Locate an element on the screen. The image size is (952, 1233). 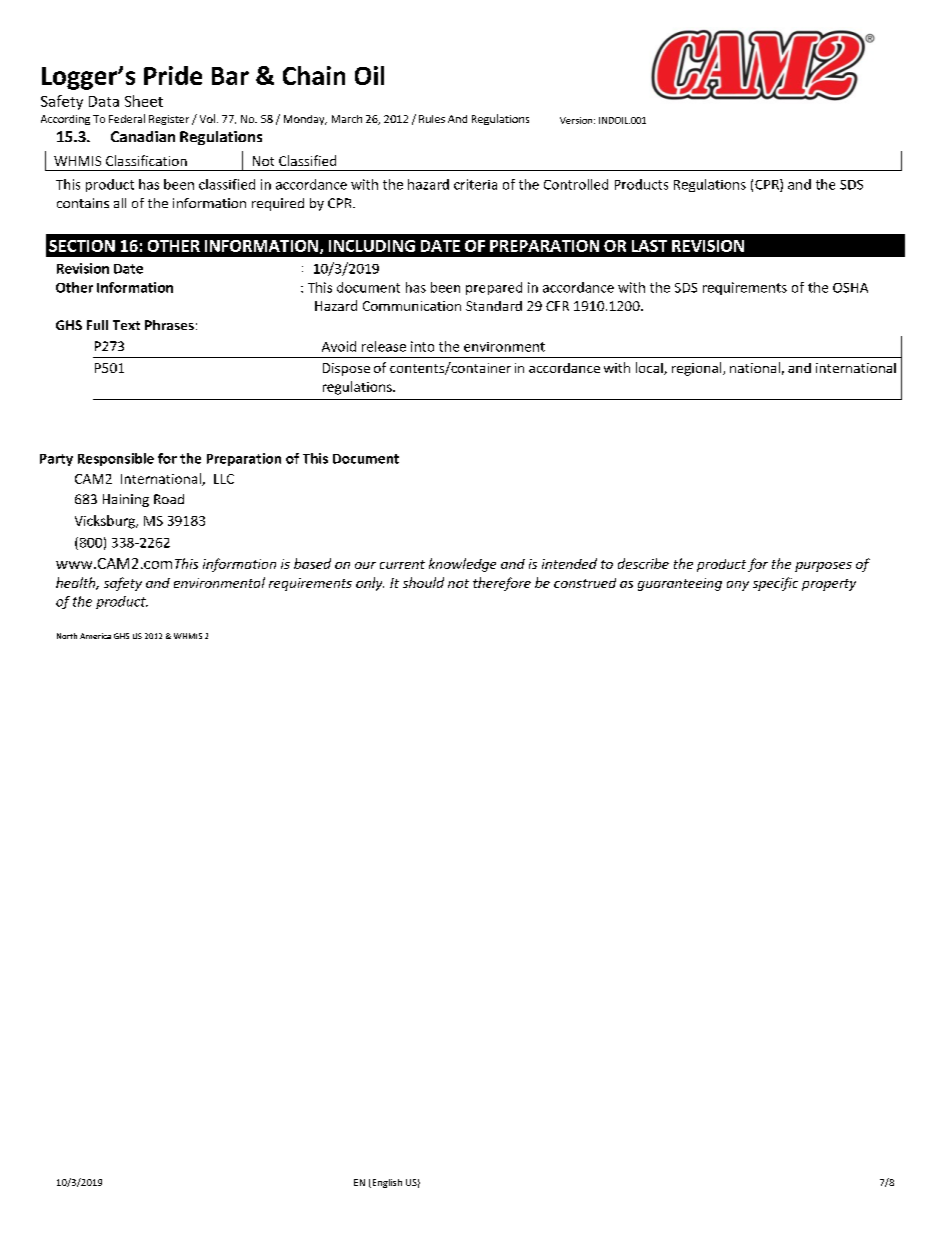
Controlled is located at coordinates (576, 184).
